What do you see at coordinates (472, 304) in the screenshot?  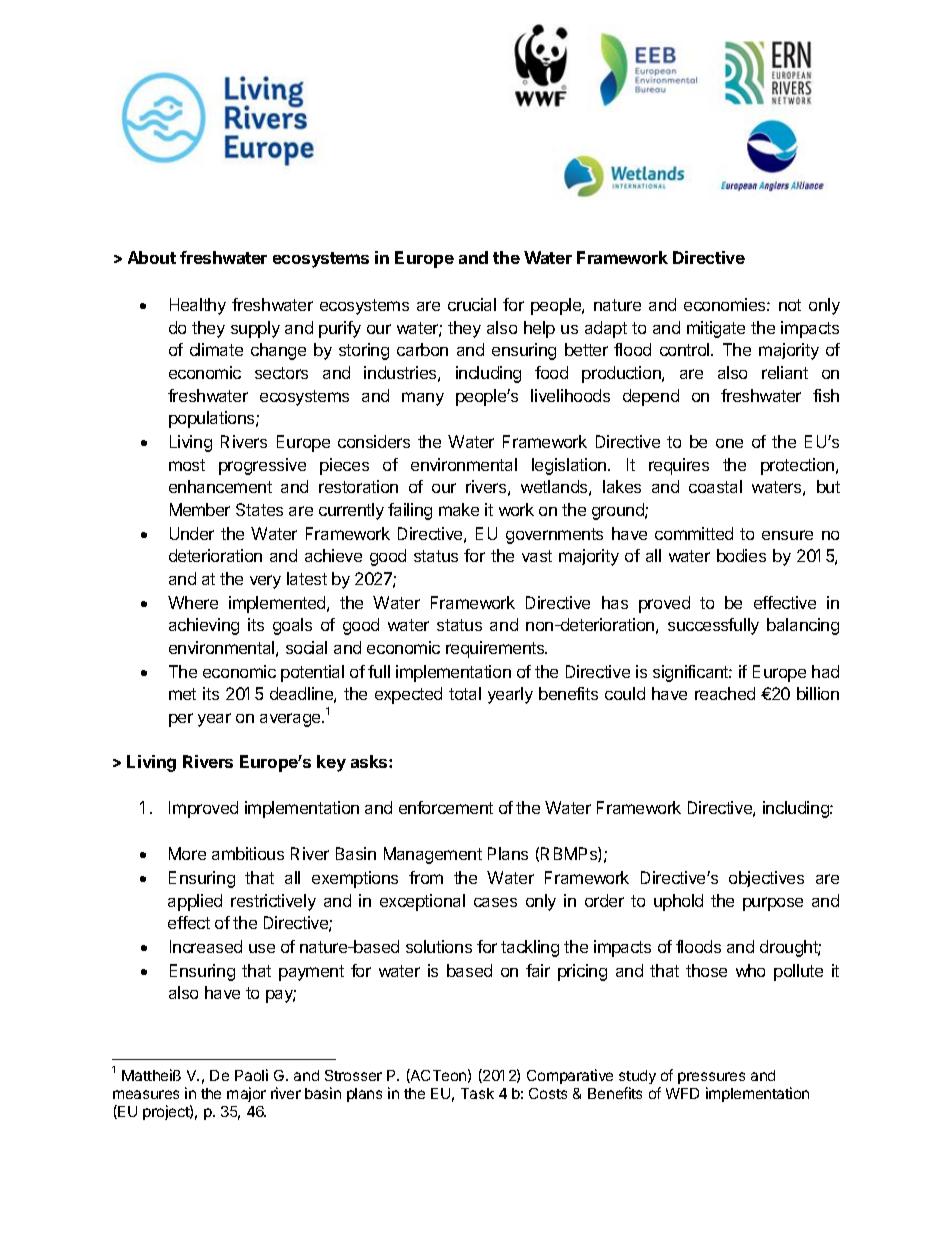 I see `crucial` at bounding box center [472, 304].
